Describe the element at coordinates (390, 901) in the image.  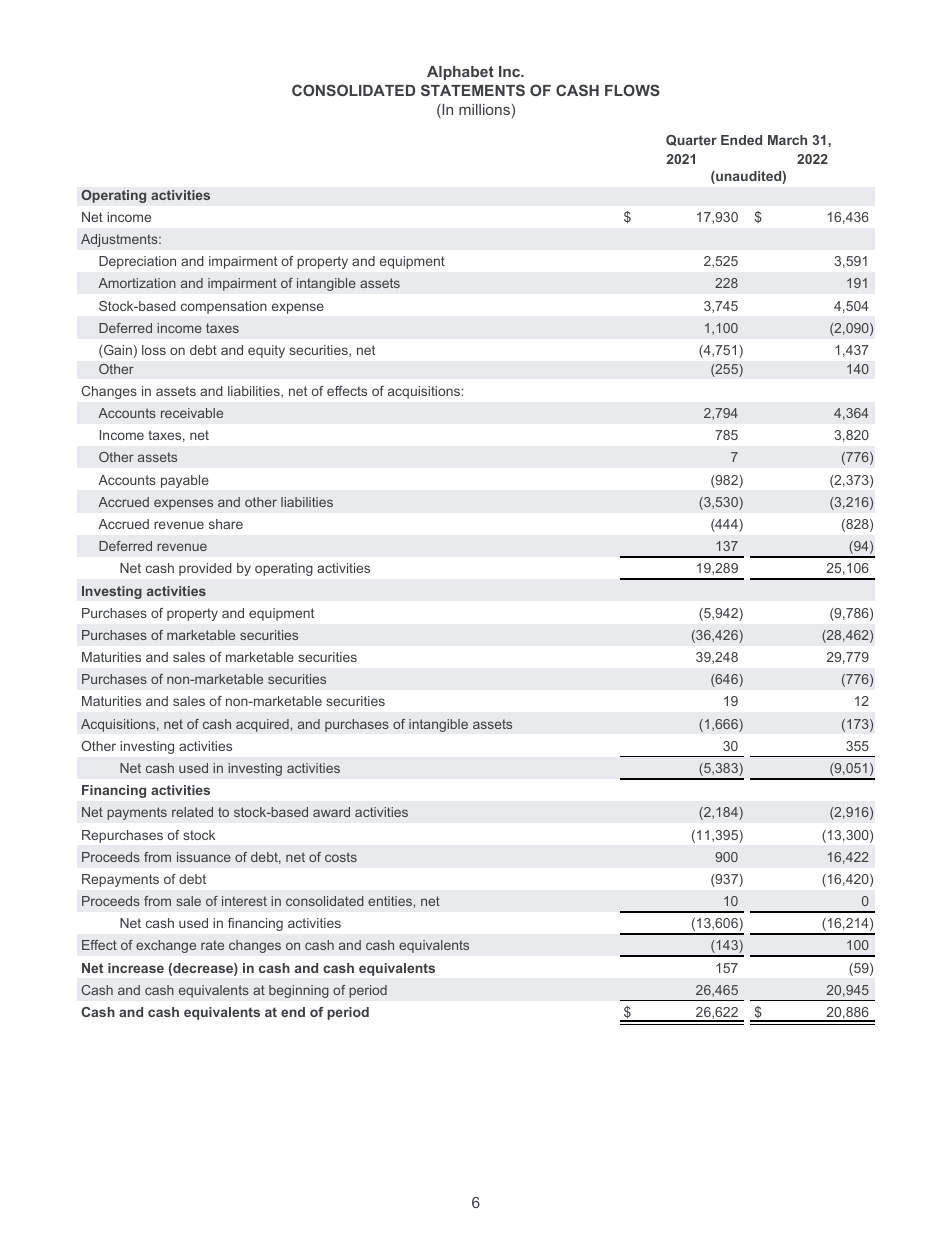
I see `entities` at that location.
